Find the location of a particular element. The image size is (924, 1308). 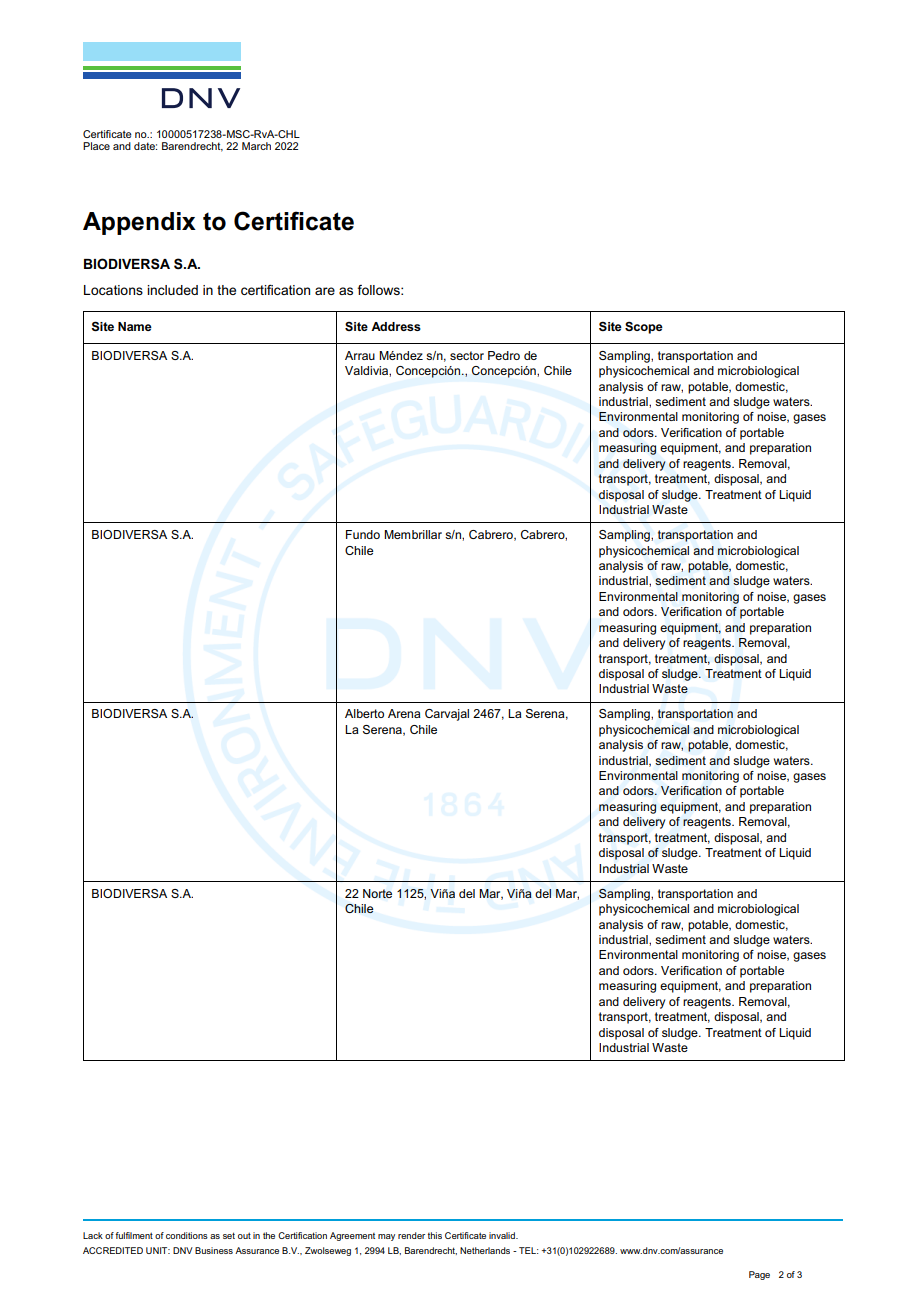

Alberto is located at coordinates (364, 713).
